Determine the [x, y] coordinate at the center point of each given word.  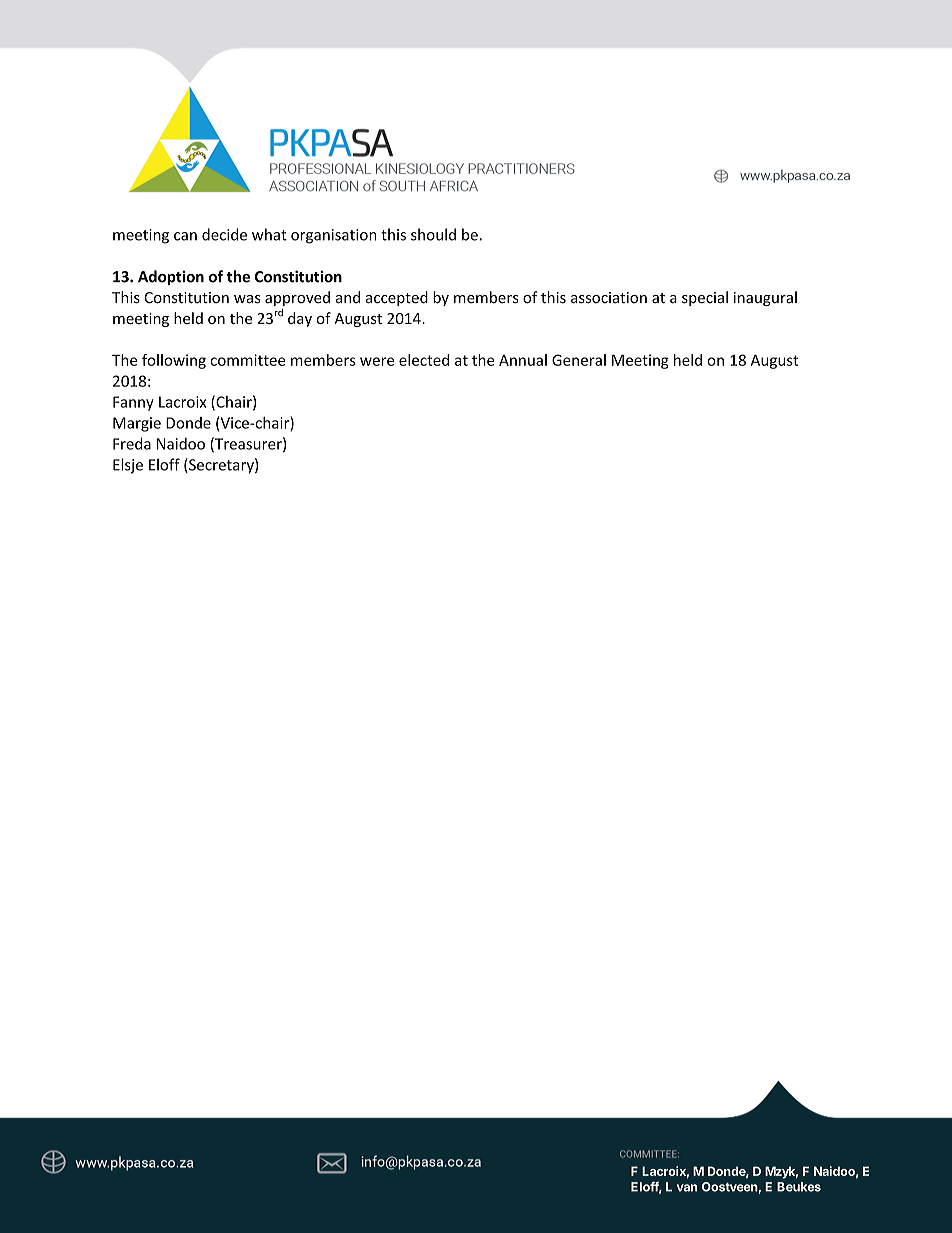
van [687, 1188]
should [433, 234]
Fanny [133, 403]
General [579, 360]
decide [224, 234]
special [705, 298]
